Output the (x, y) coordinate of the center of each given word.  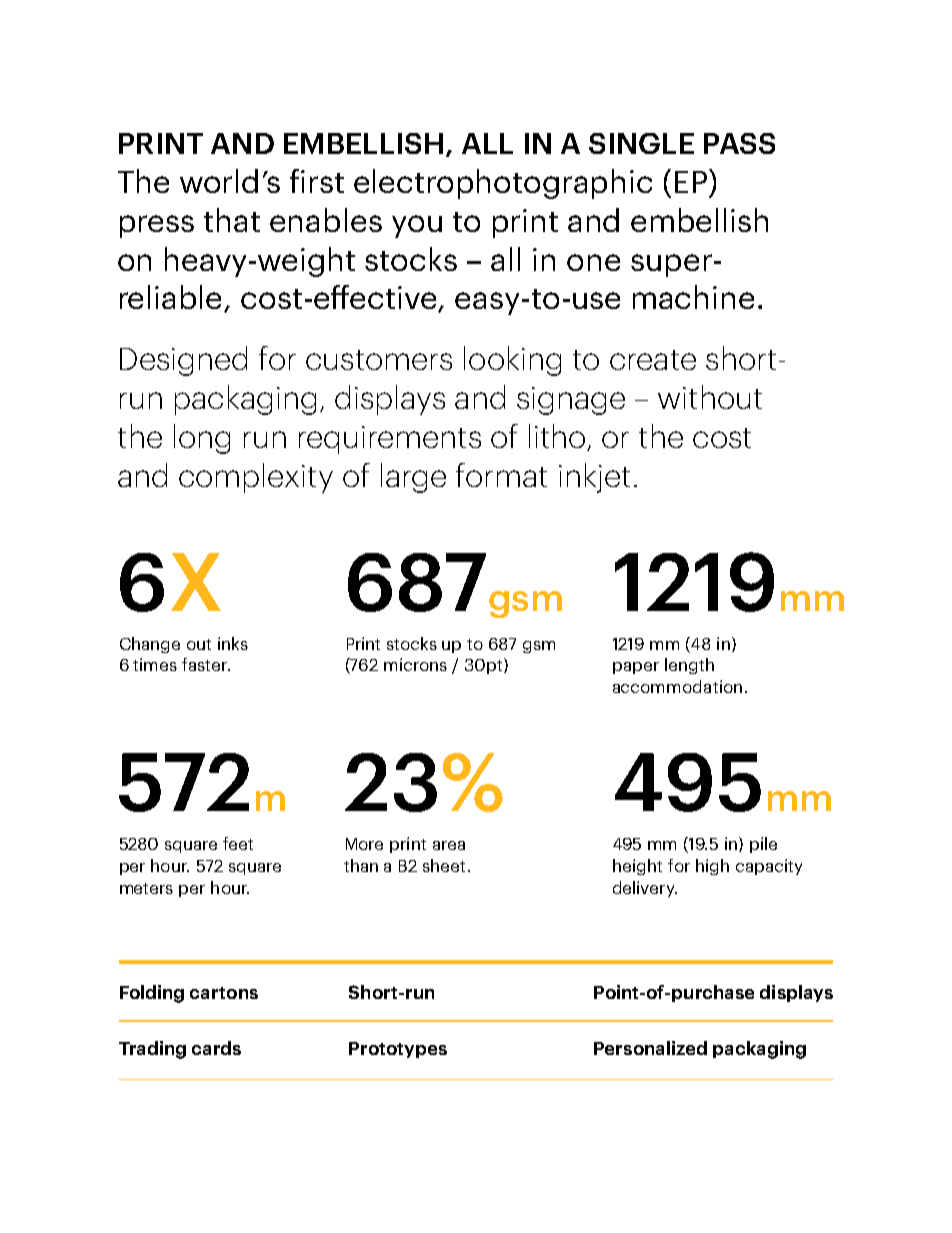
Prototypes (398, 1050)
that (232, 220)
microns (415, 664)
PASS (739, 143)
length (689, 666)
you (417, 226)
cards (216, 1048)
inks (233, 643)
